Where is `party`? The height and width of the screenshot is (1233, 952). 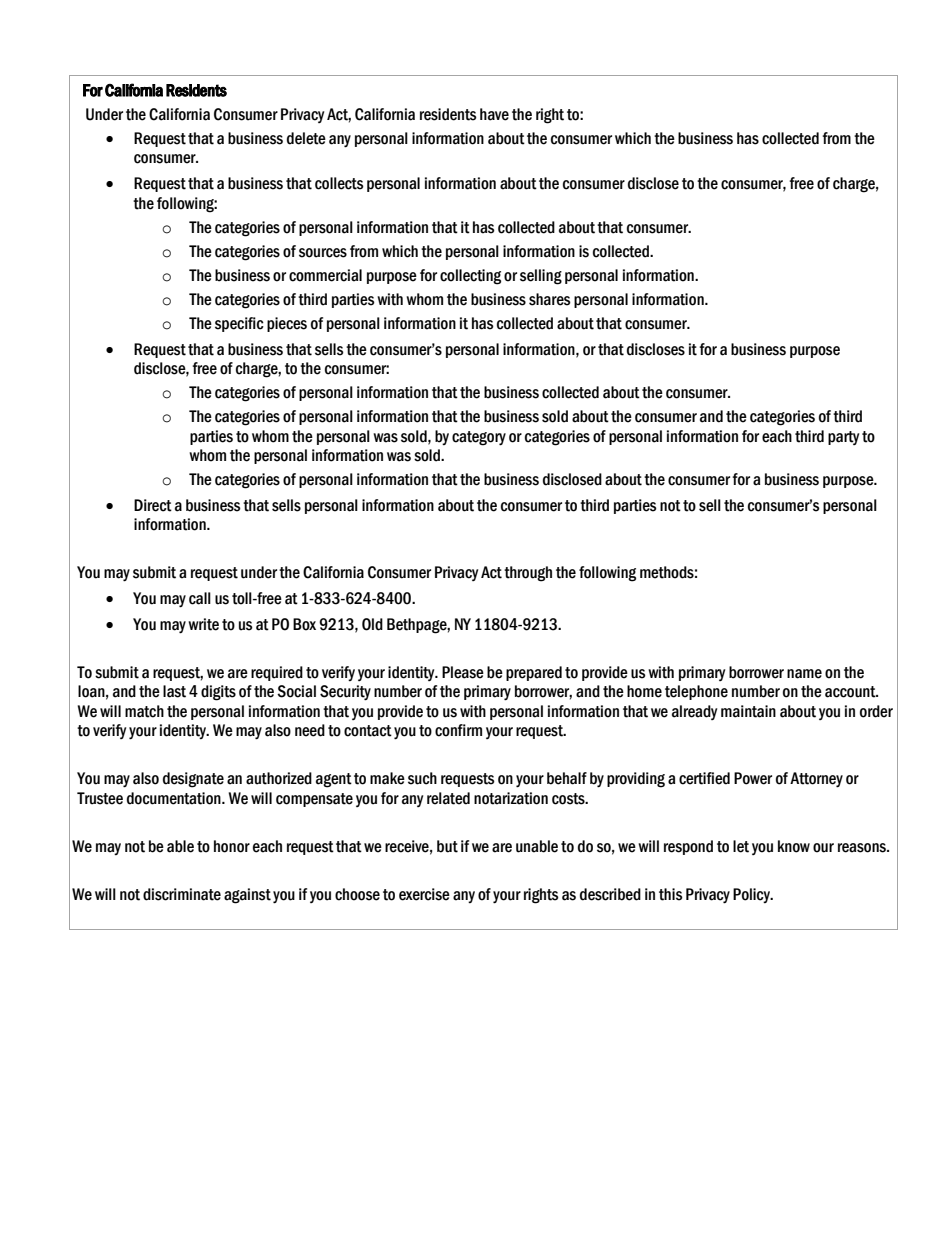
party is located at coordinates (843, 438).
